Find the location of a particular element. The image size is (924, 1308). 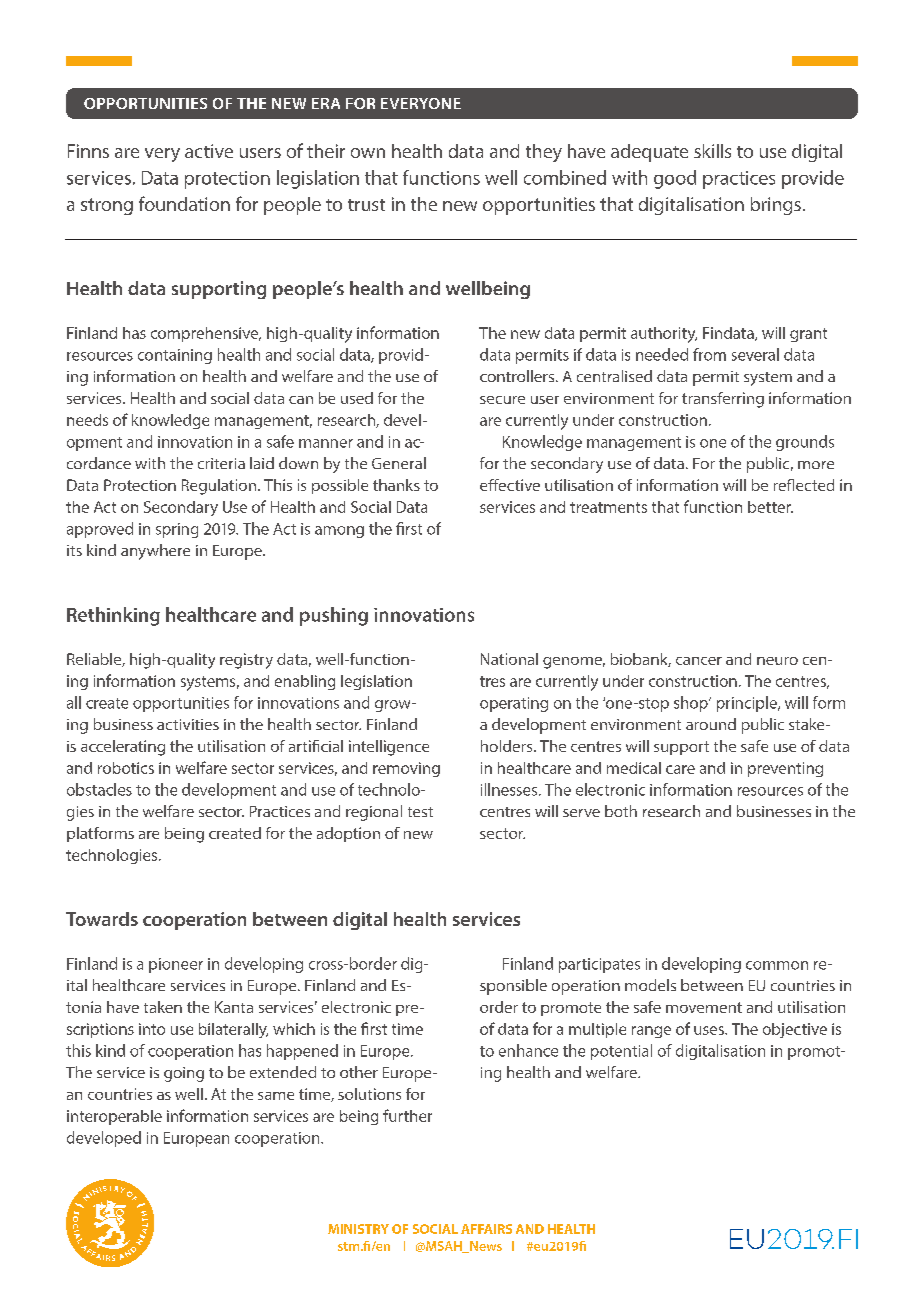

principle is located at coordinates (748, 704).
